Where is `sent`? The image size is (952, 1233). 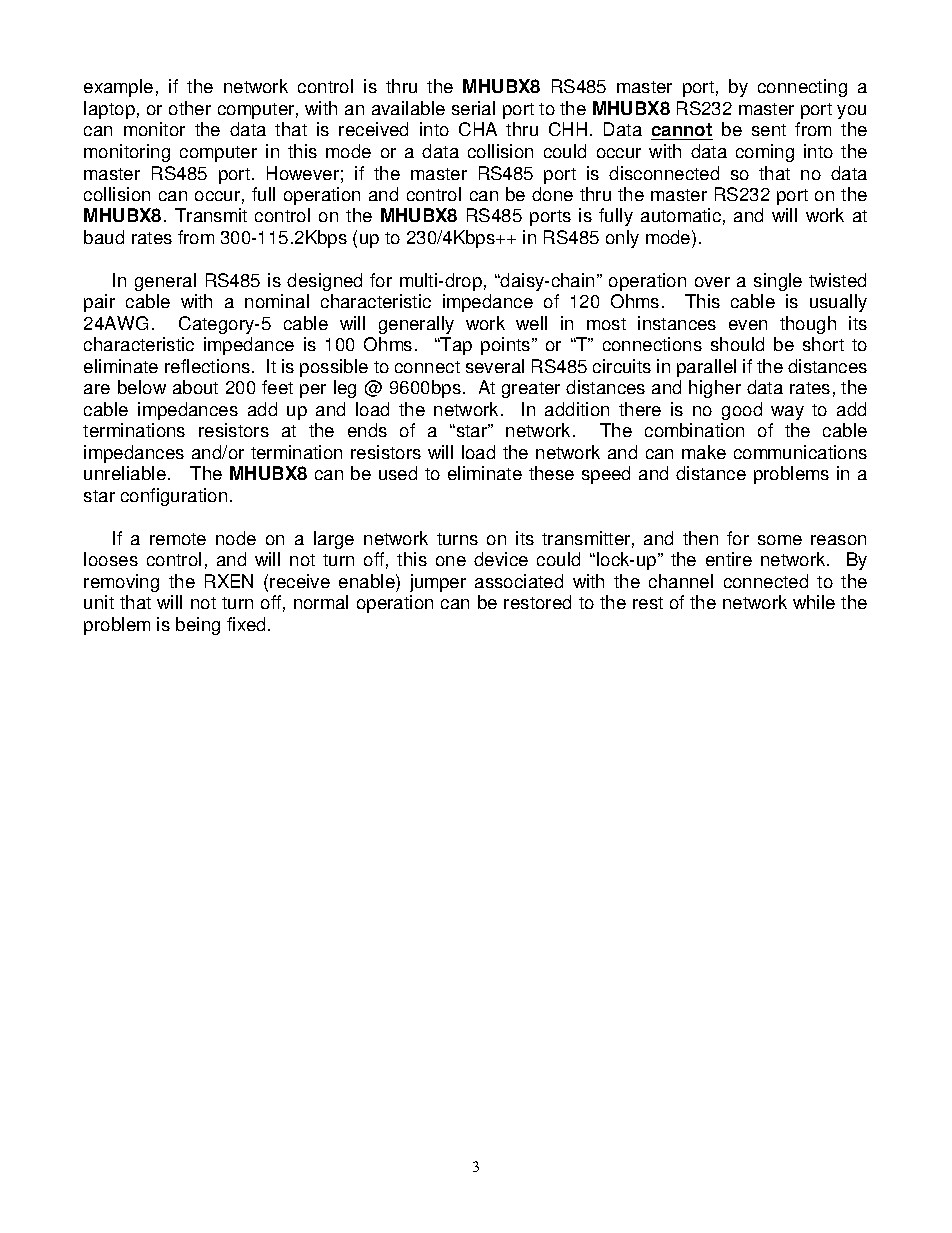 sent is located at coordinates (769, 130).
